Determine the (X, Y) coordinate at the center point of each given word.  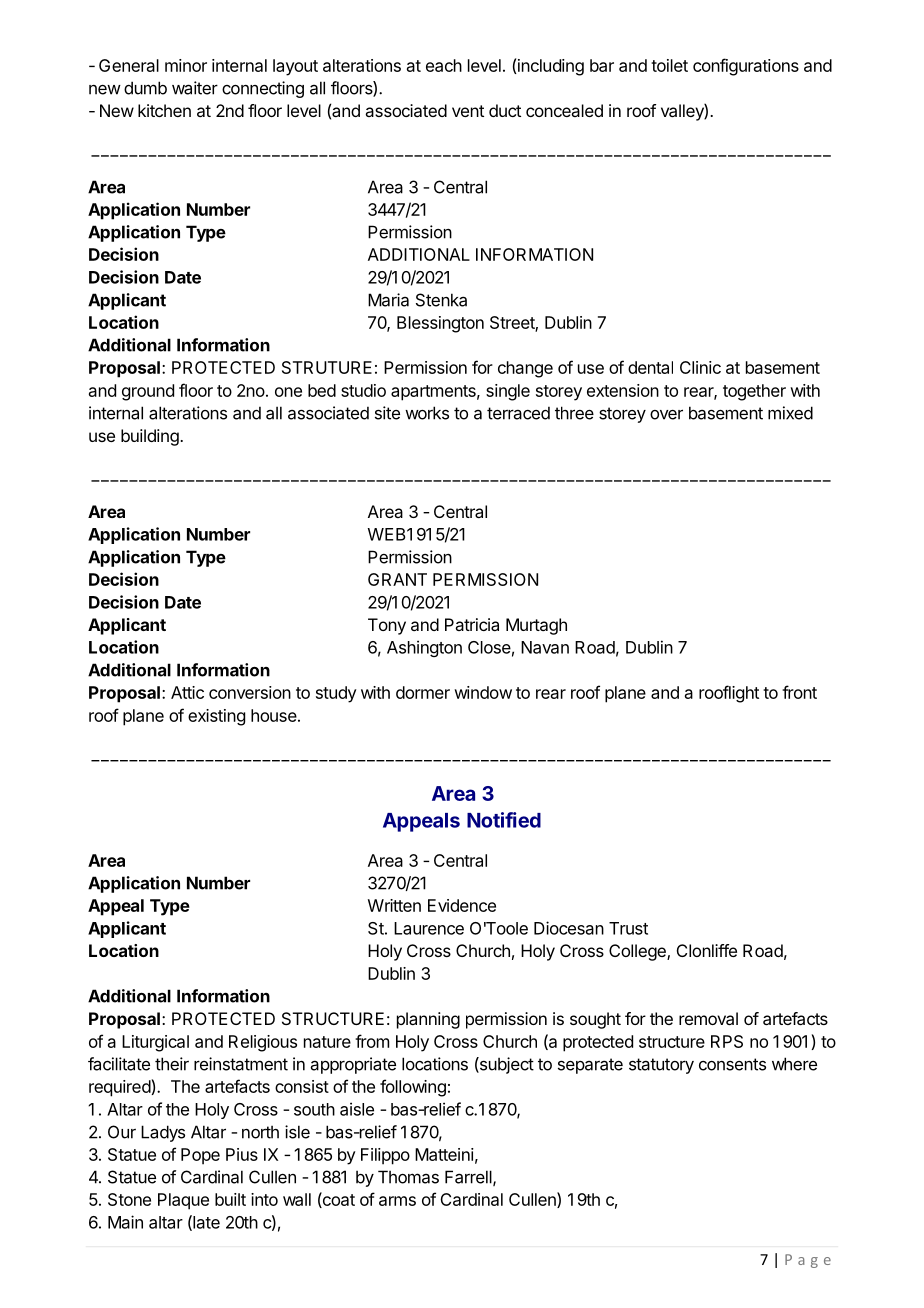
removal (708, 1018)
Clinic (700, 367)
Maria (388, 300)
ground (148, 392)
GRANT (397, 579)
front (799, 692)
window (483, 692)
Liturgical (155, 1043)
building (151, 437)
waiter (195, 88)
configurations (746, 67)
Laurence (429, 928)
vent (468, 111)
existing (216, 717)
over (666, 414)
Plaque (183, 1201)
